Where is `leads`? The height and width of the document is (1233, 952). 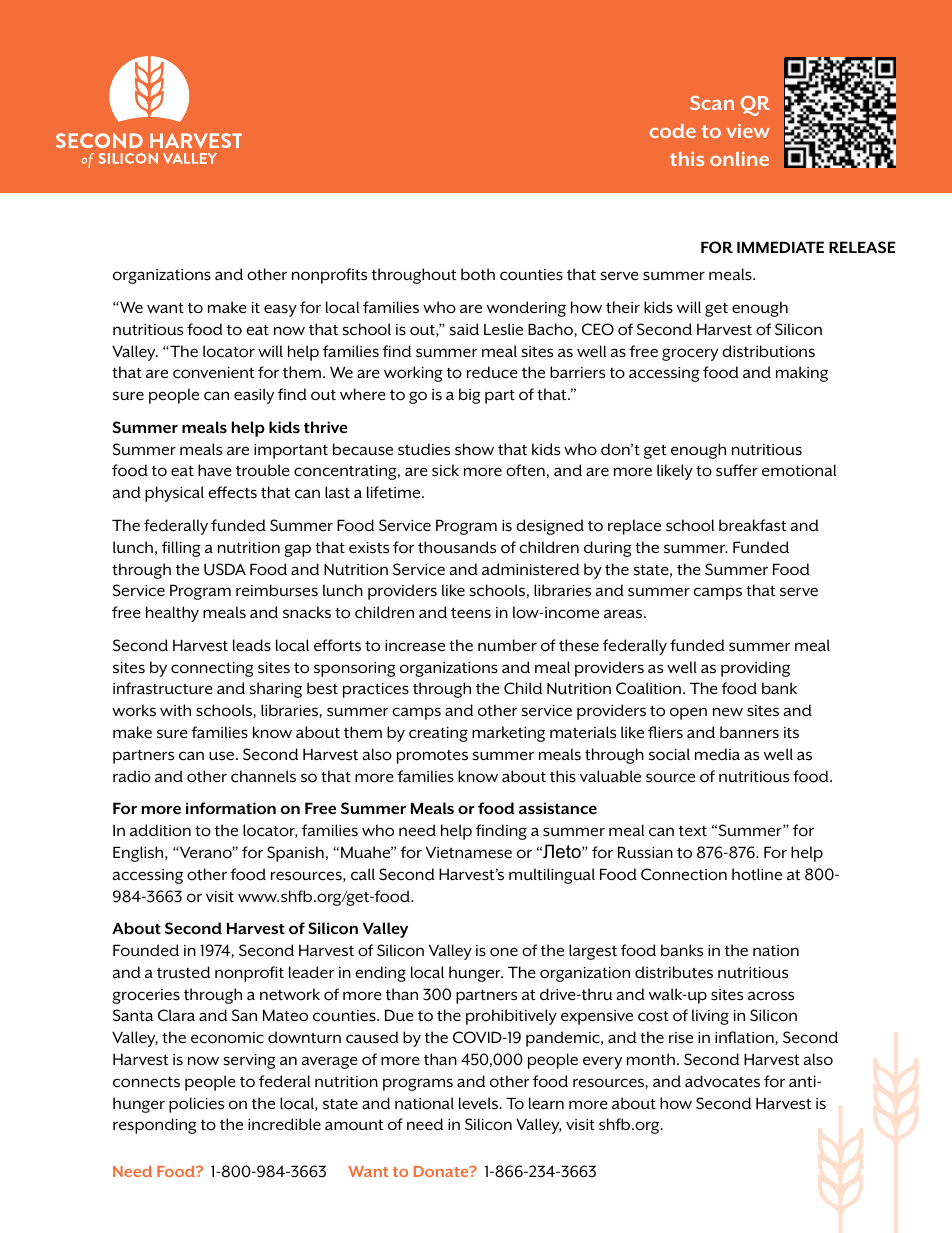 leads is located at coordinates (252, 645).
